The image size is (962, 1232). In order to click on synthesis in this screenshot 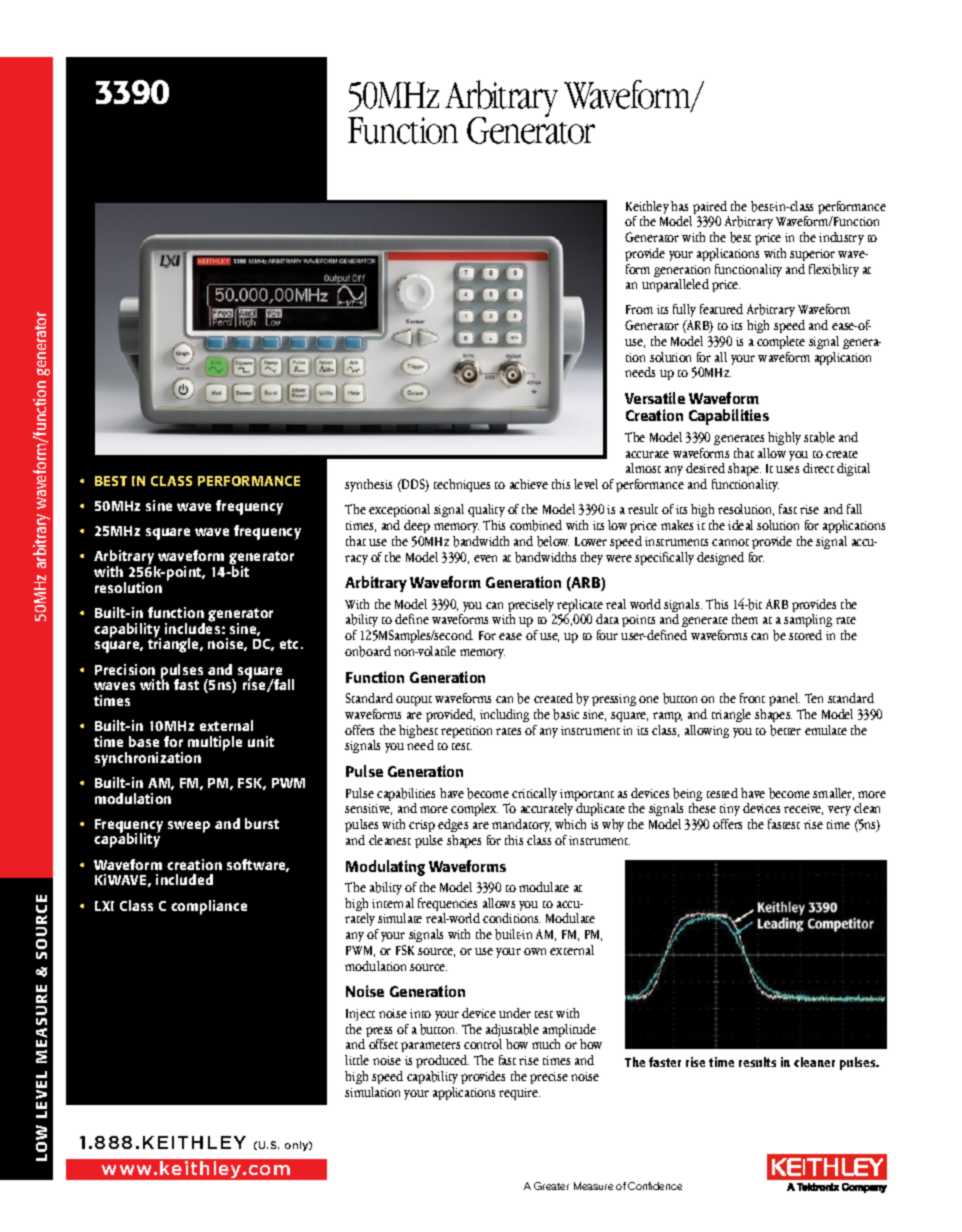, I will do `click(368, 485)`.
